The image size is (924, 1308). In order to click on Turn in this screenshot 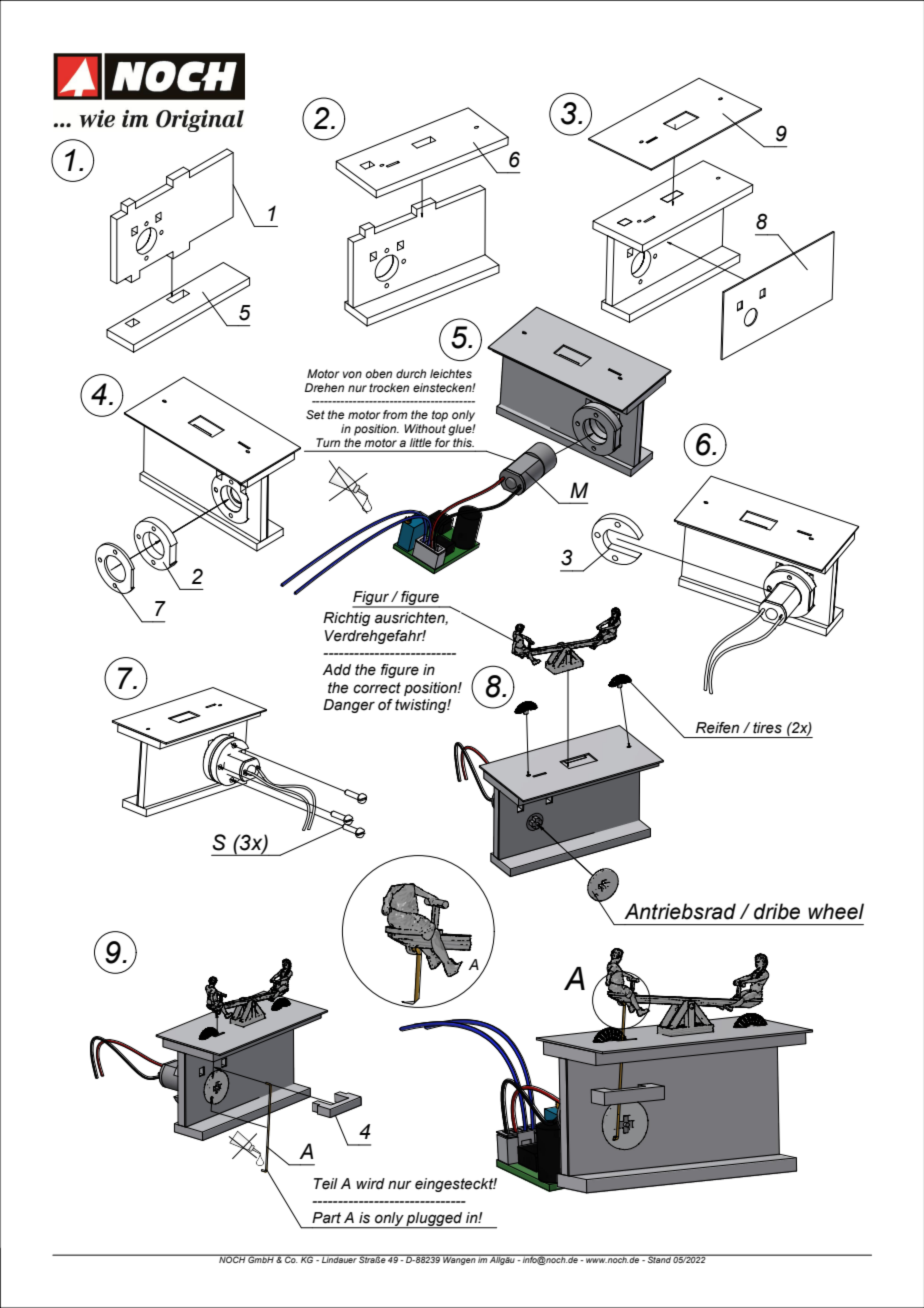, I will do `click(328, 442)`.
